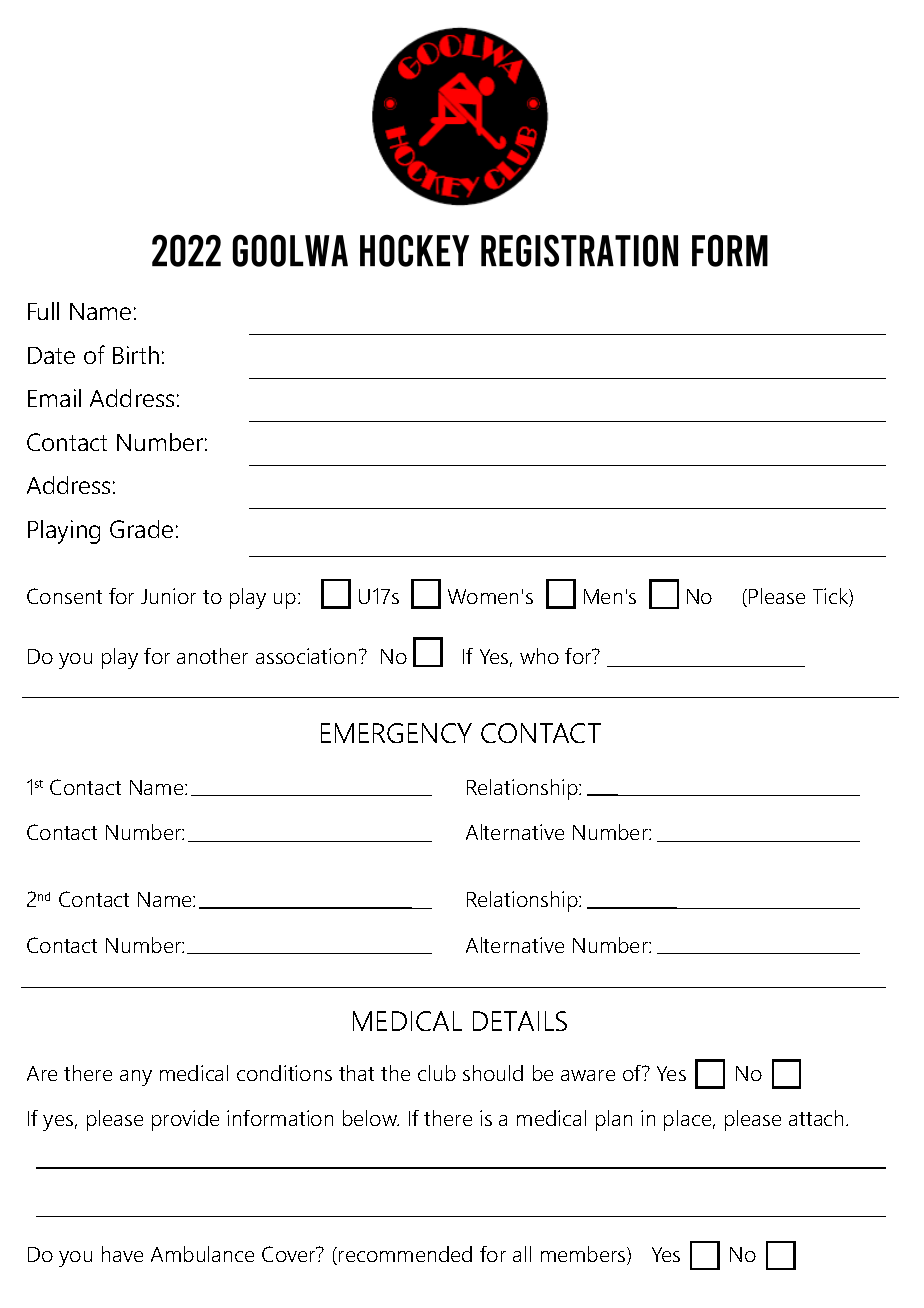 The image size is (924, 1308). What do you see at coordinates (520, 1021) in the image?
I see `DETAILS` at bounding box center [520, 1021].
